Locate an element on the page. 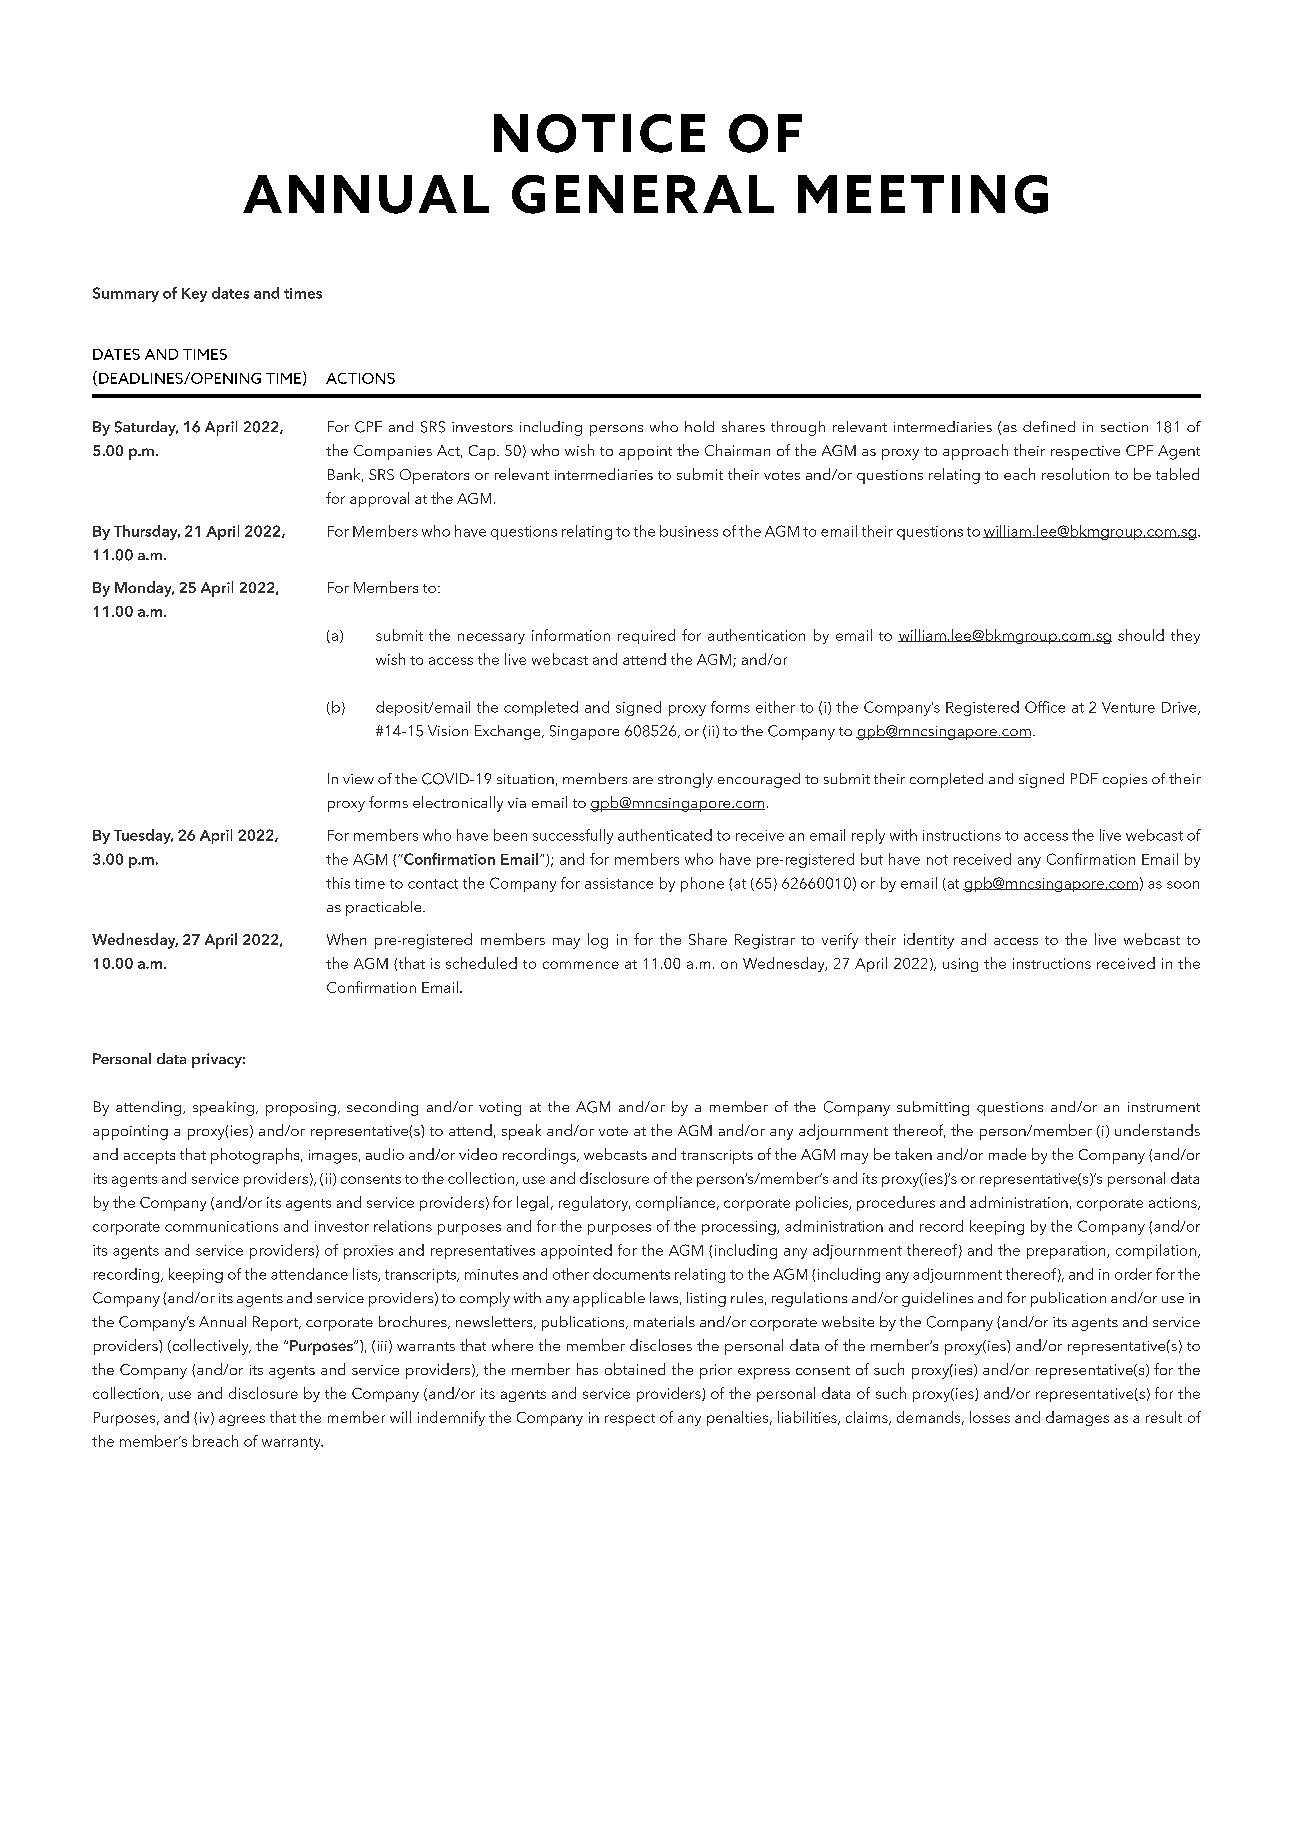 The image size is (1293, 1829). GENERAL is located at coordinates (643, 194).
